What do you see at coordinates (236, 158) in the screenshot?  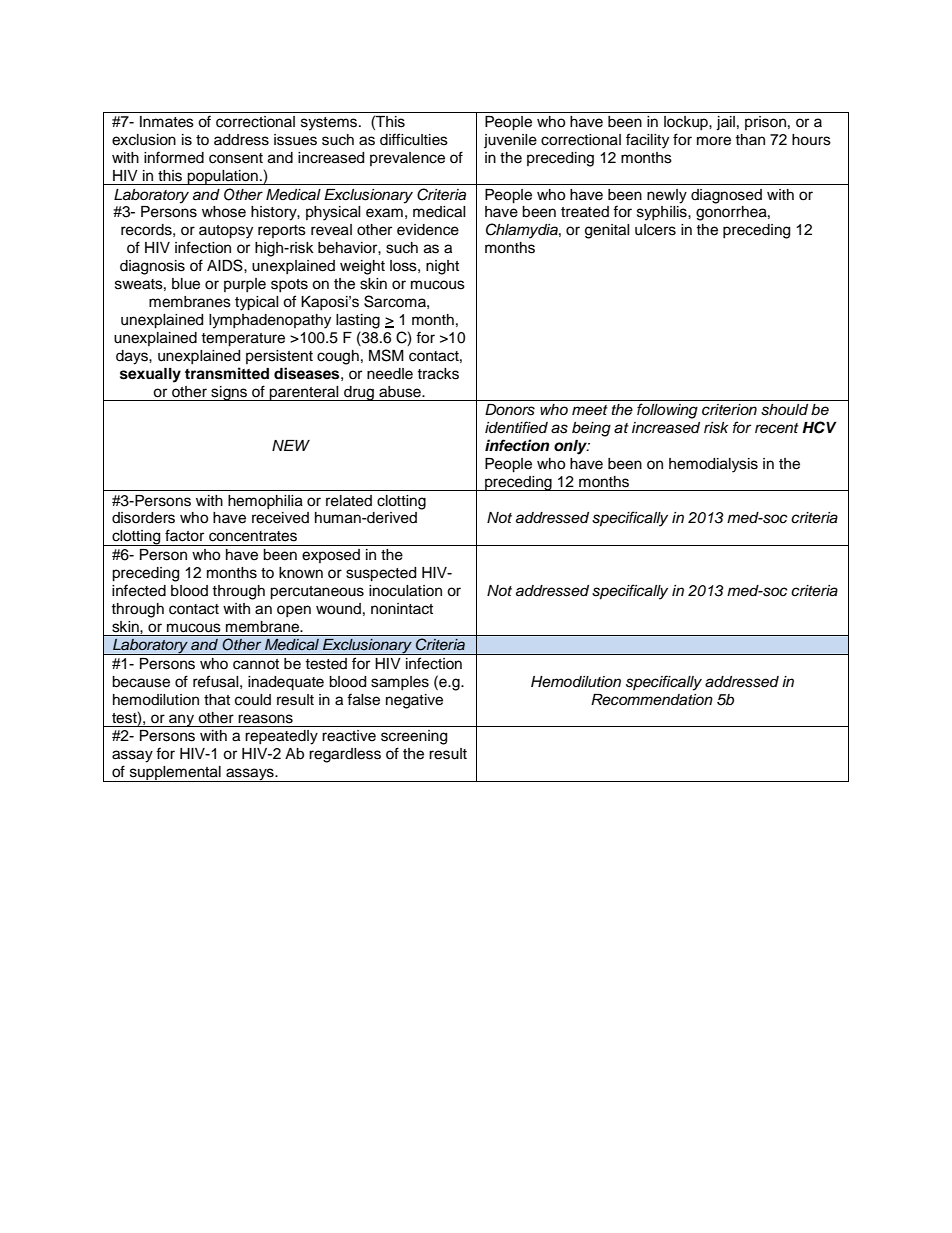 I see `consent` at bounding box center [236, 158].
